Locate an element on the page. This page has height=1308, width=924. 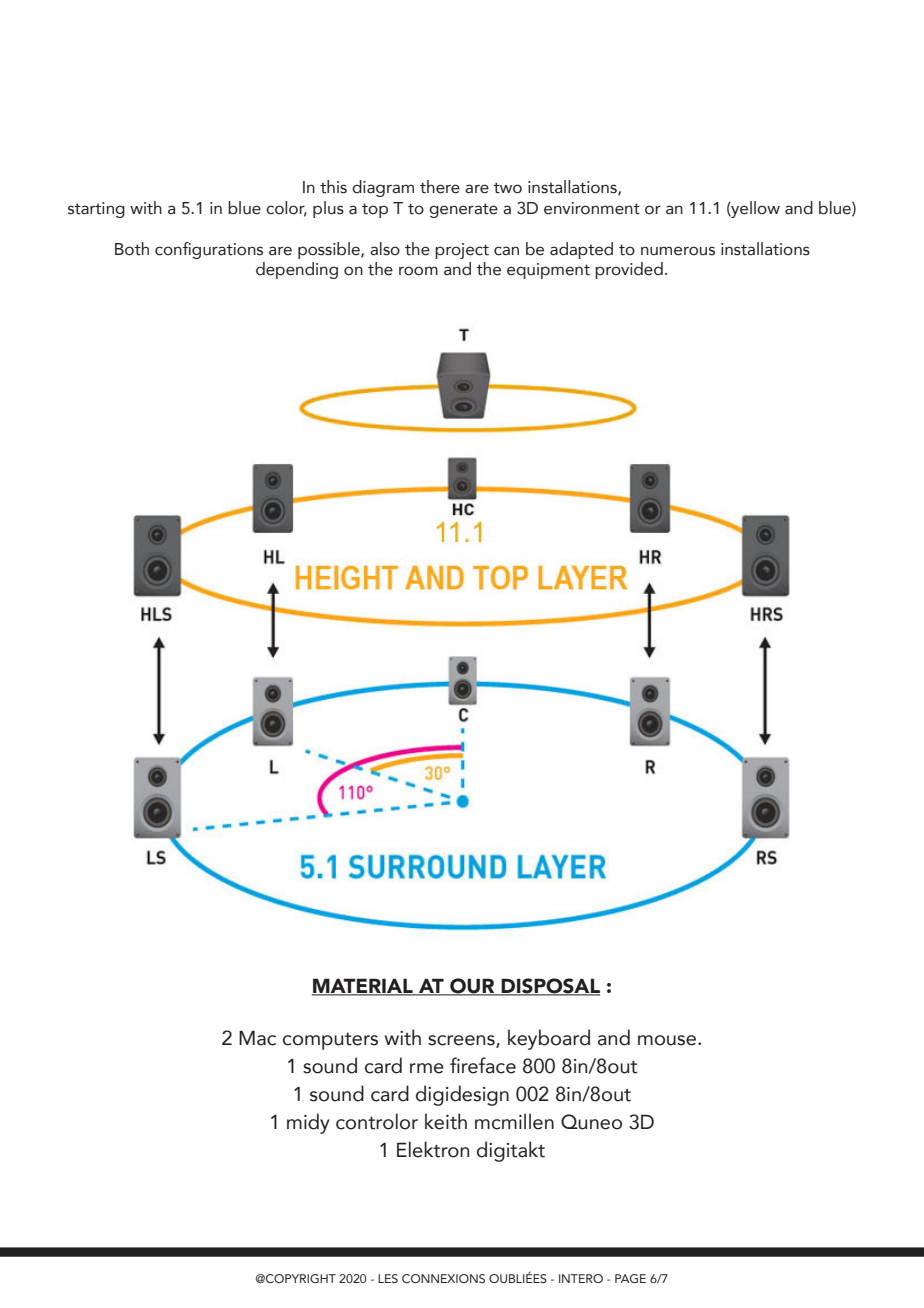
depending is located at coordinates (297, 270).
